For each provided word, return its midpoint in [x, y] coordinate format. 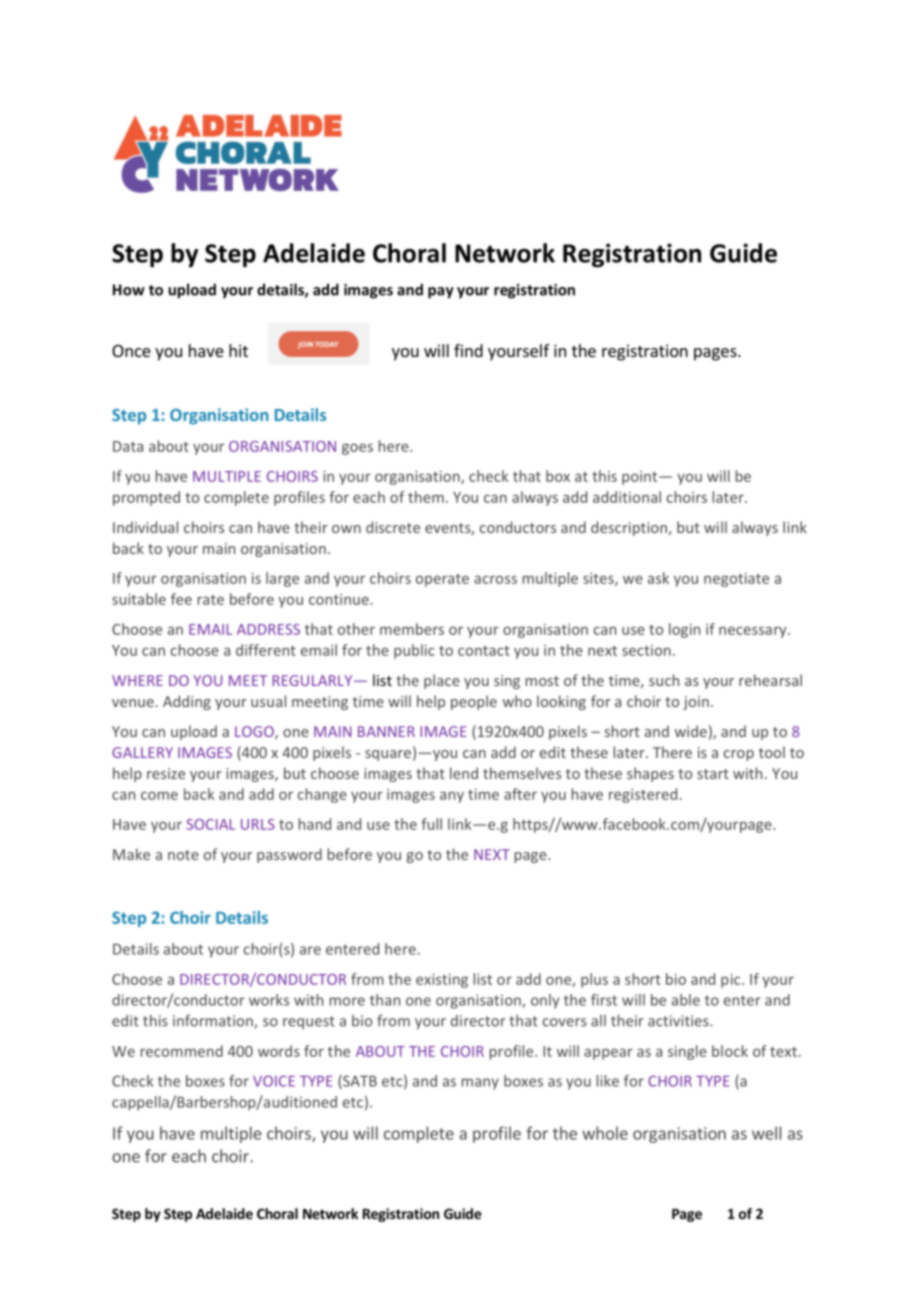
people [474, 702]
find [468, 350]
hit [238, 350]
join [696, 703]
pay [441, 293]
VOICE [274, 1081]
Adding [187, 702]
